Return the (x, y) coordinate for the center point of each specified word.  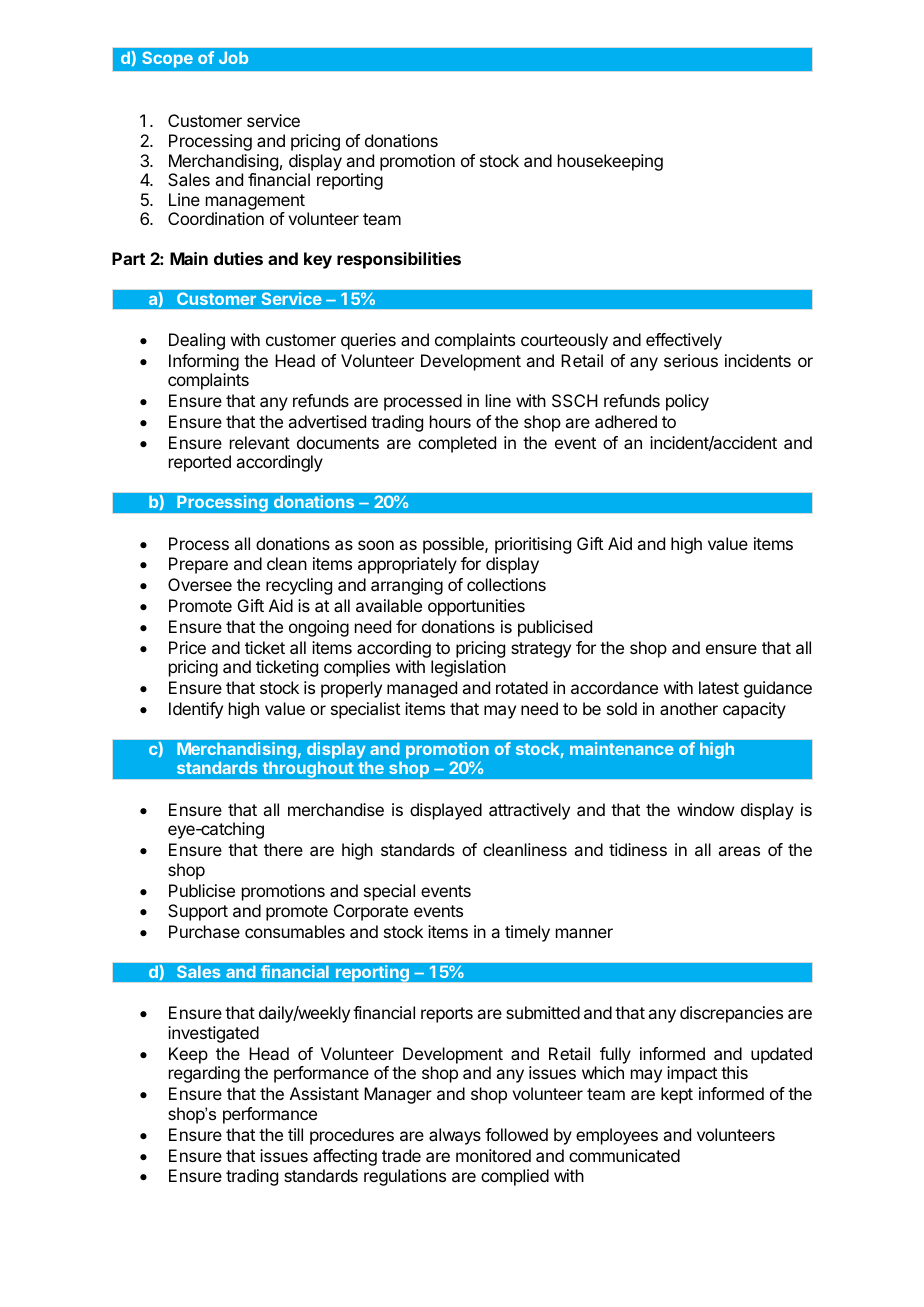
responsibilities (399, 260)
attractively (529, 811)
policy (687, 402)
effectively (684, 341)
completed (457, 444)
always (455, 1136)
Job (233, 57)
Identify (196, 710)
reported (200, 463)
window (705, 809)
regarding (204, 1074)
